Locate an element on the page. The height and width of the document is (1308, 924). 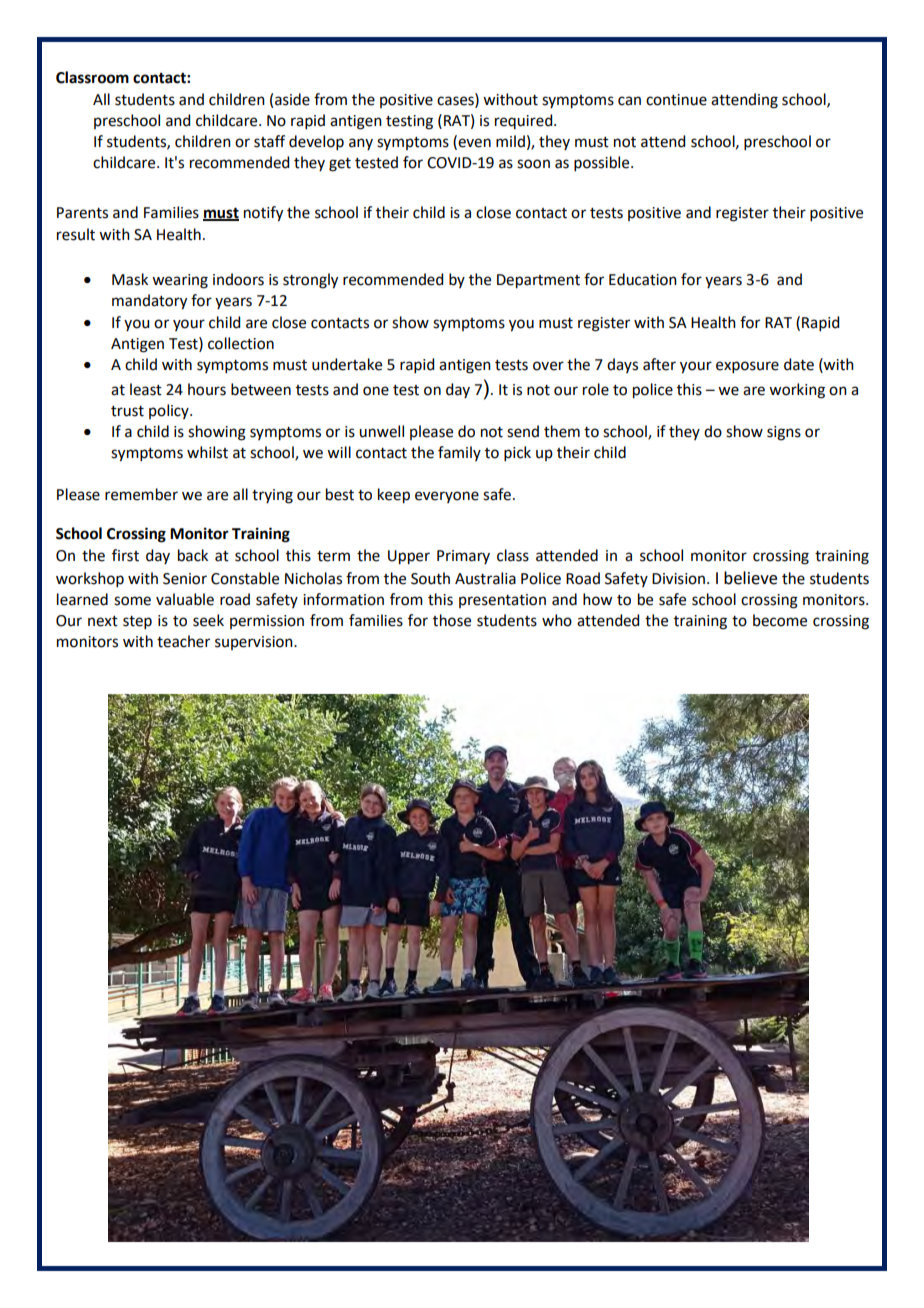
staff is located at coordinates (269, 141).
